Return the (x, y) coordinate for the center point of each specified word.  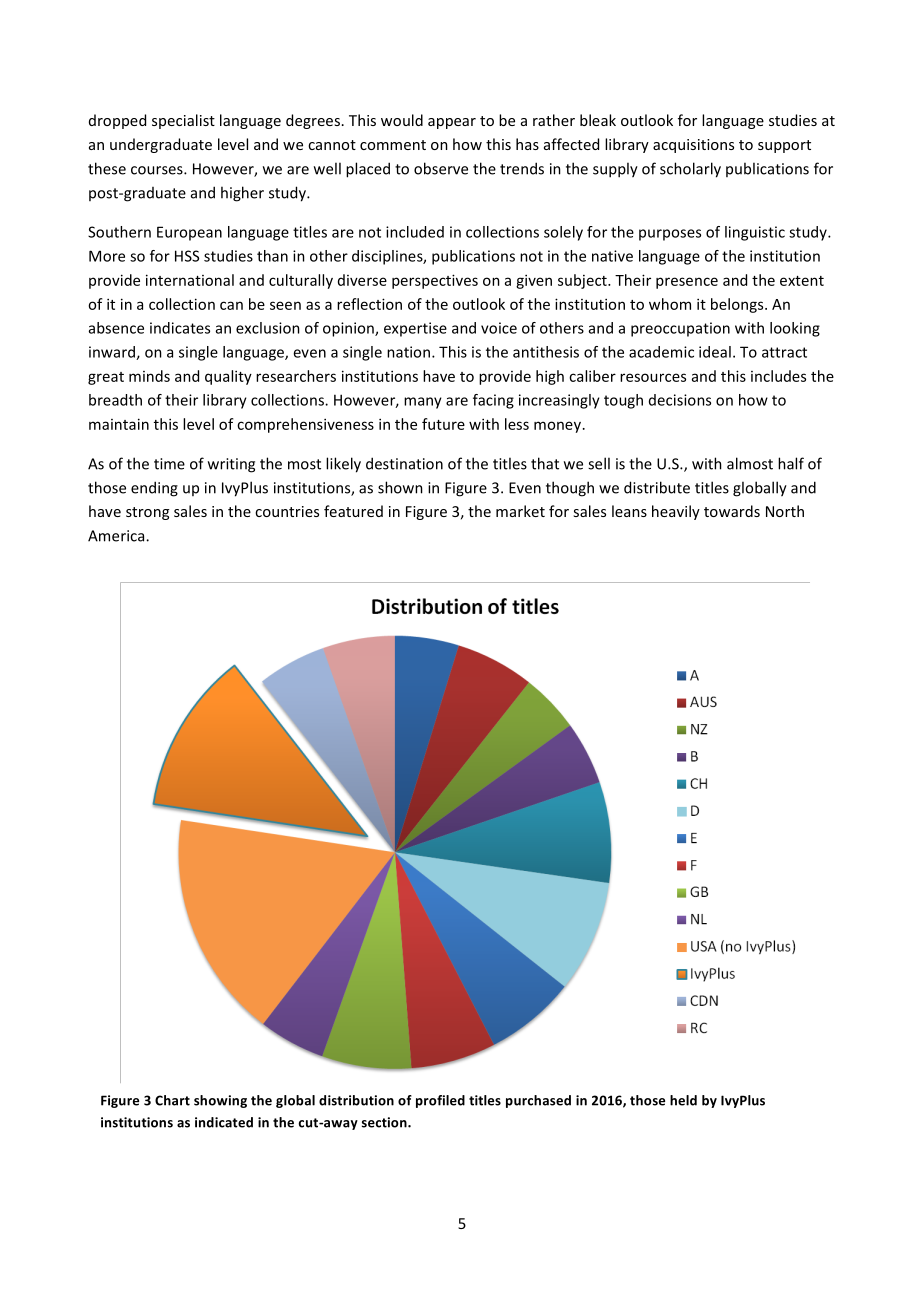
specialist (183, 121)
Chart (172, 1100)
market (520, 511)
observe (441, 168)
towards (732, 511)
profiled (440, 1101)
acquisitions (693, 146)
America (117, 536)
